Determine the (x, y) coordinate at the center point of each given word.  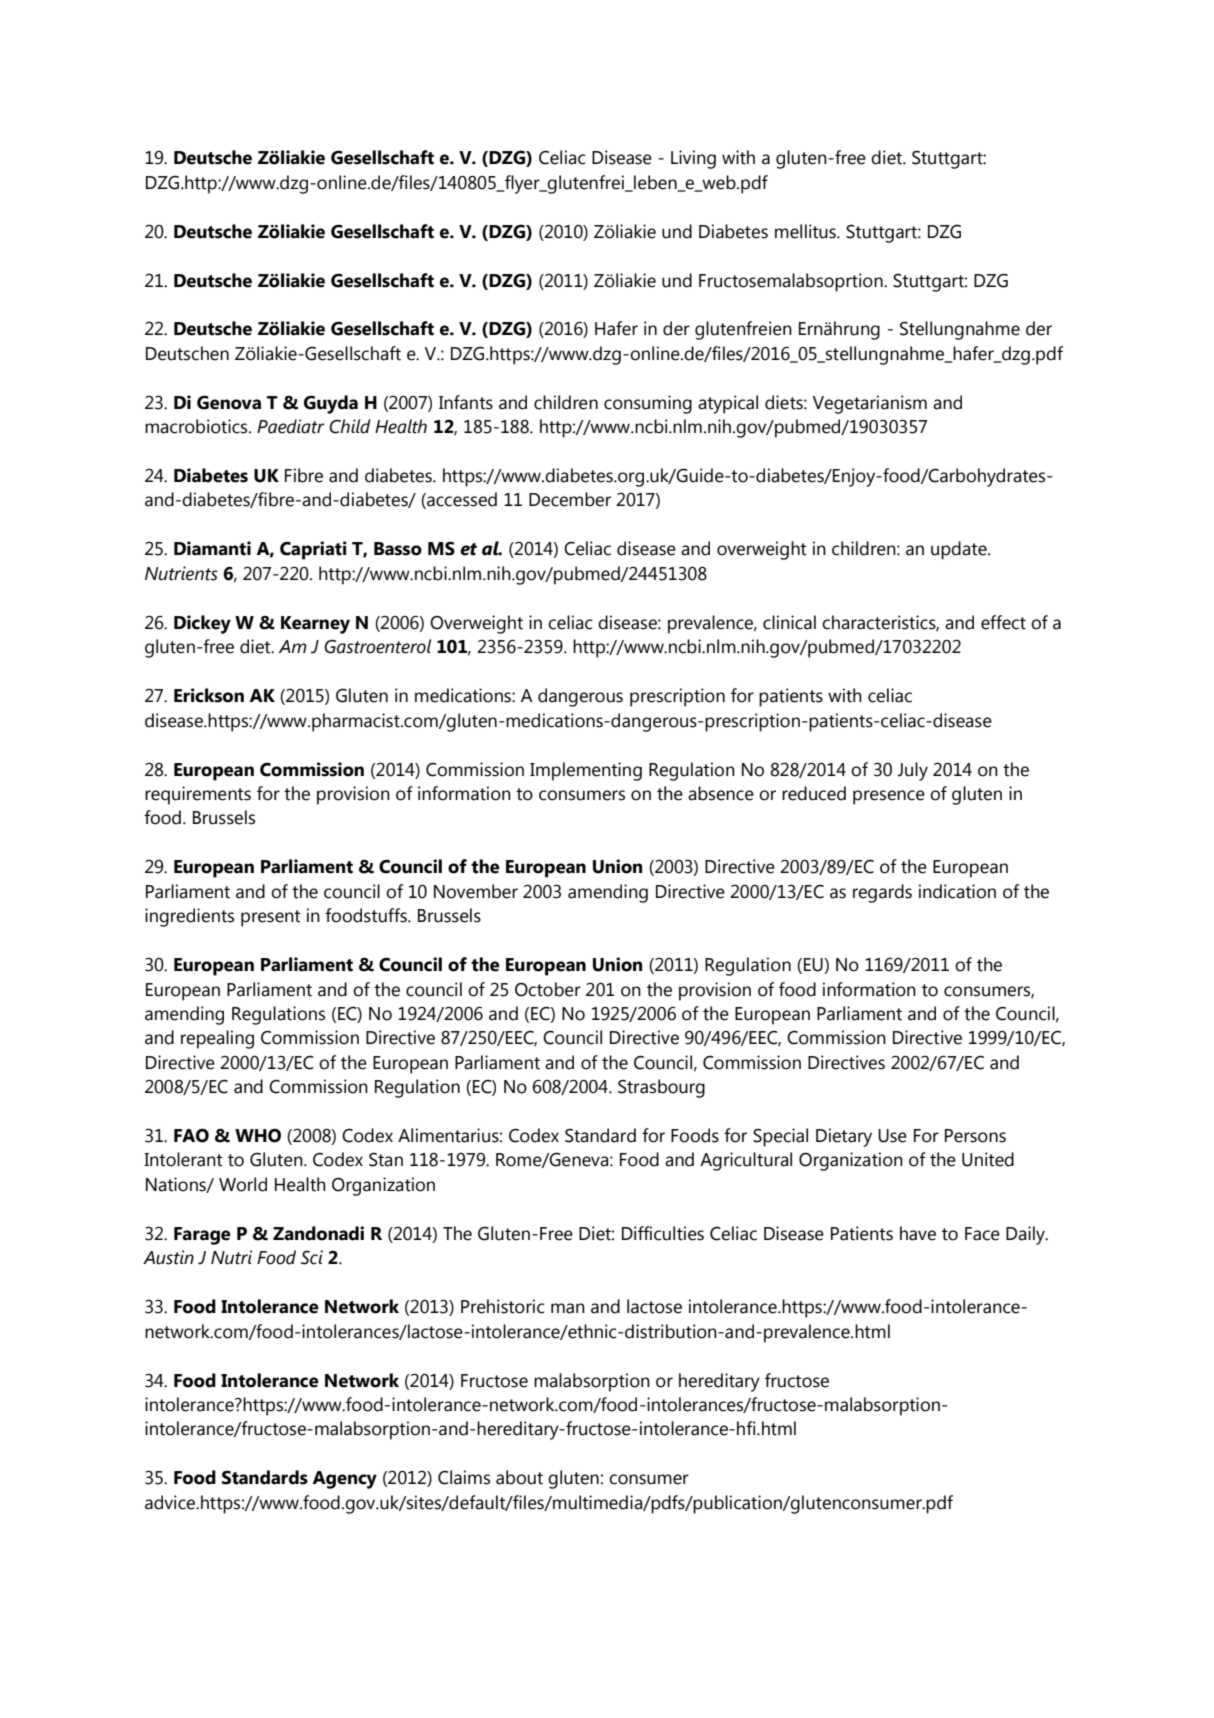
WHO (258, 1136)
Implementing (586, 771)
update (960, 550)
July (912, 771)
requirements (198, 795)
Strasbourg (661, 1088)
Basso (398, 549)
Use (892, 1136)
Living (693, 159)
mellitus (806, 231)
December (570, 499)
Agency (344, 1480)
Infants (466, 402)
